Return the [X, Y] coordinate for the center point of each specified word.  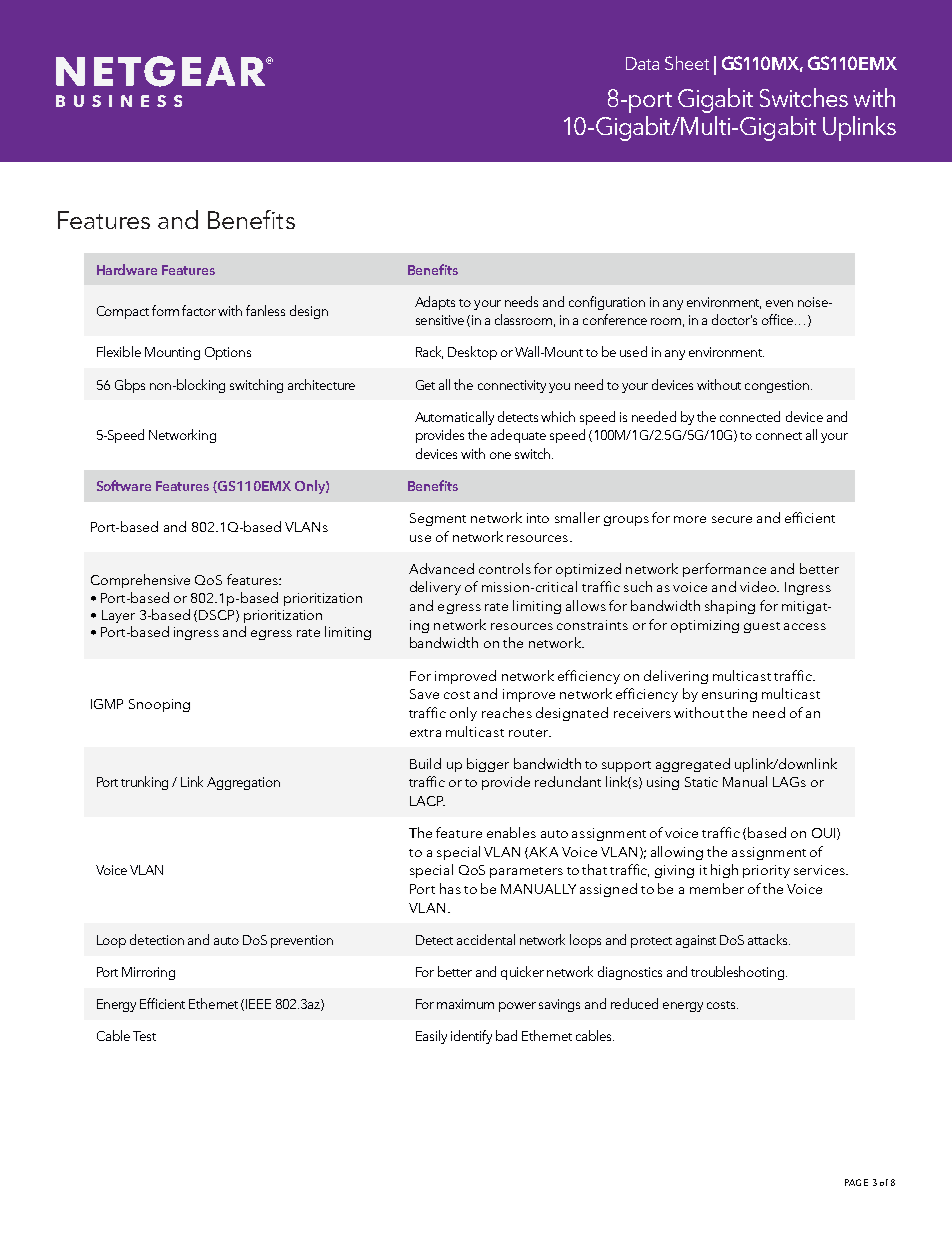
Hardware [127, 269]
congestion [777, 386]
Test [144, 1036]
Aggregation [243, 783]
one [500, 455]
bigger [488, 765]
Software [124, 485]
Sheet [687, 63]
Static [701, 782]
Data [642, 63]
